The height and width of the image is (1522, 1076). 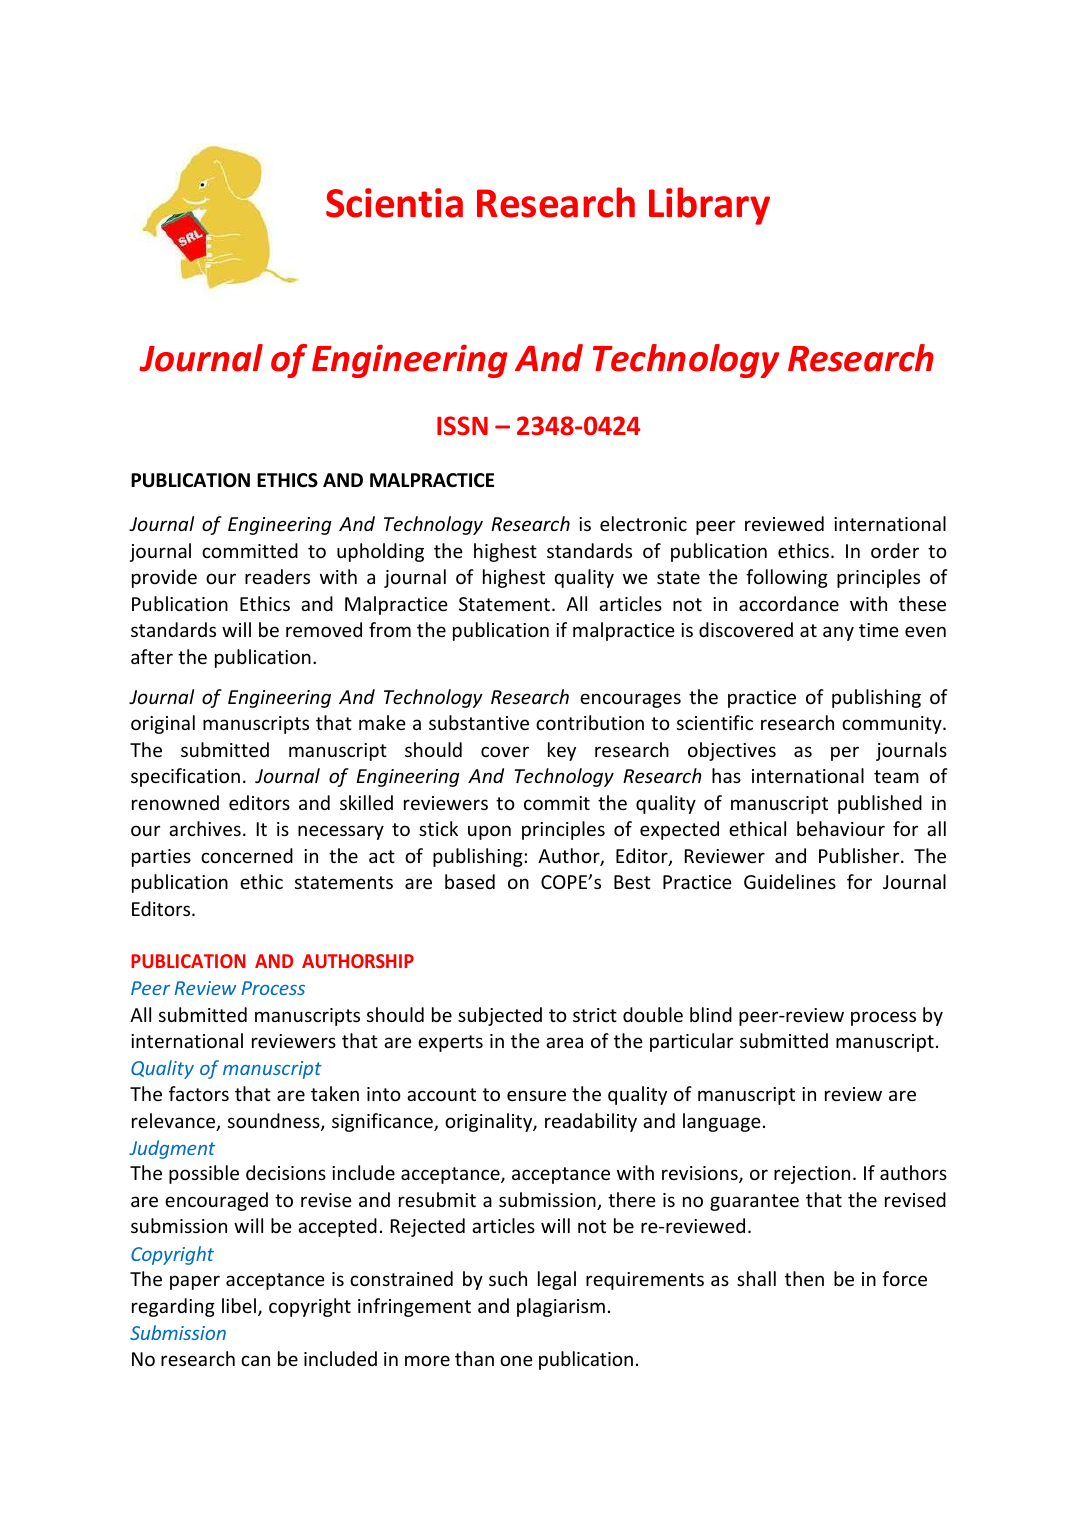 What do you see at coordinates (880, 804) in the image?
I see `published` at bounding box center [880, 804].
